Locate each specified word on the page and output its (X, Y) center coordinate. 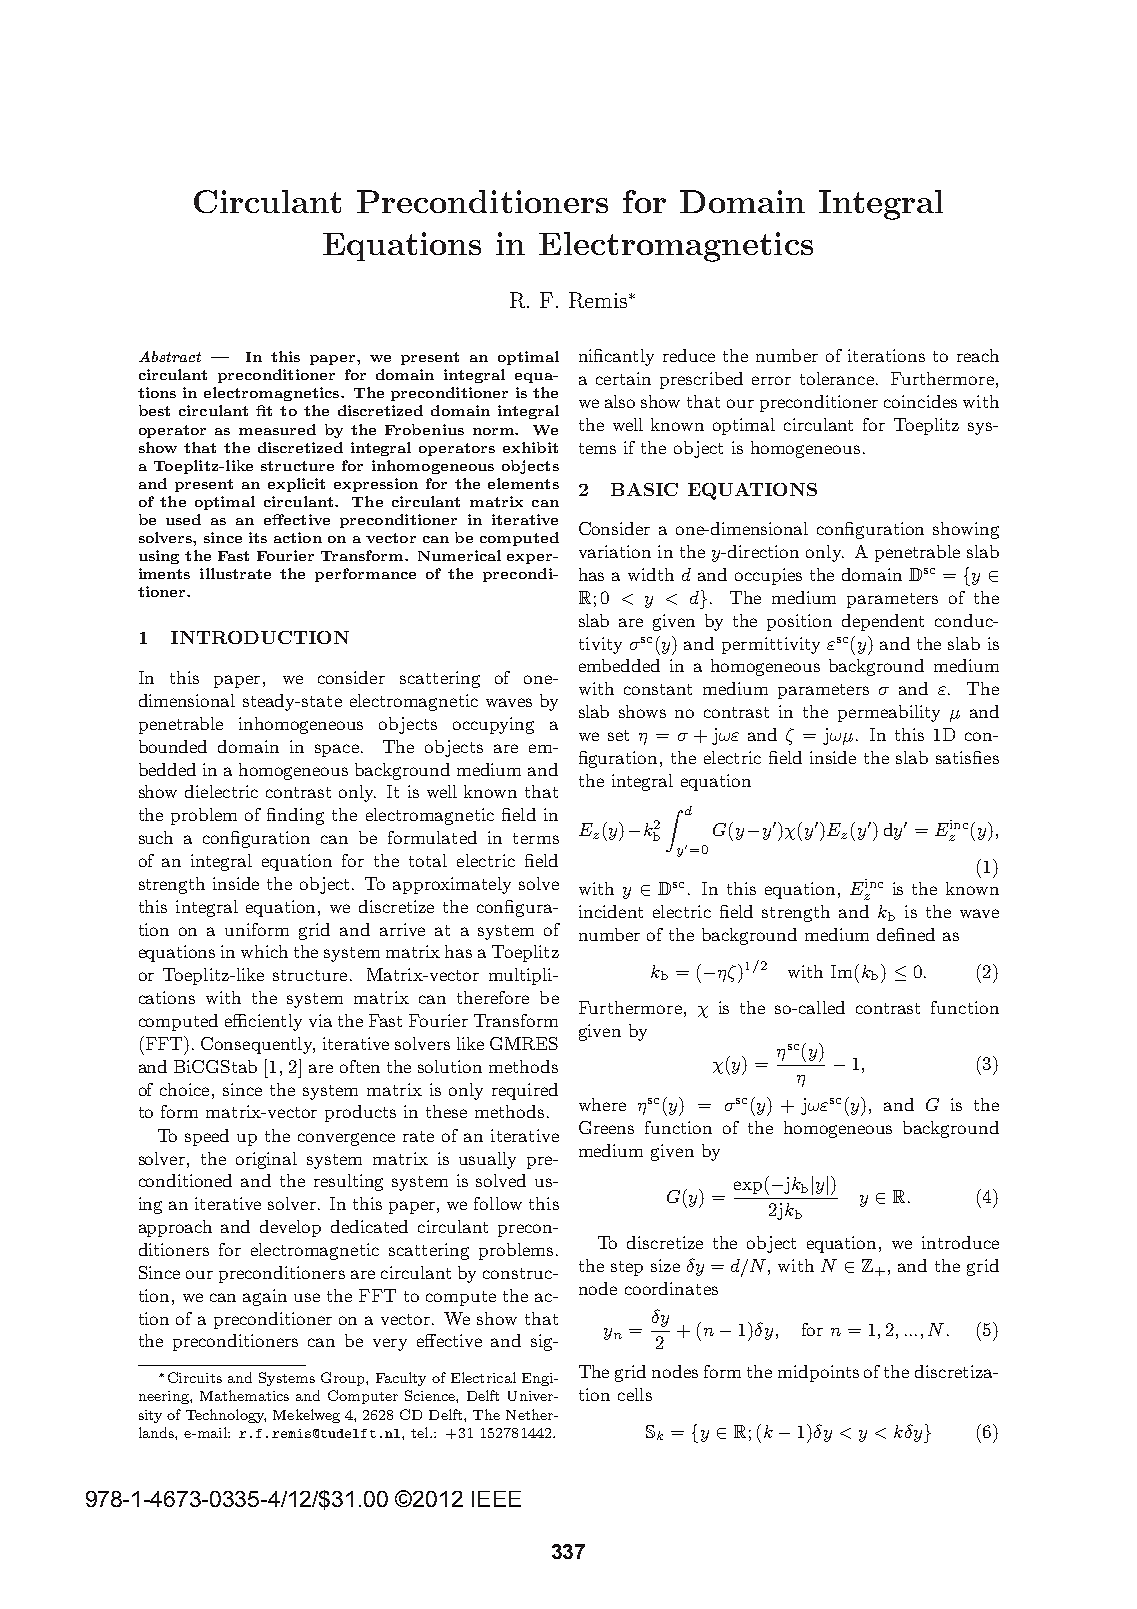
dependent (883, 622)
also (620, 401)
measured (277, 429)
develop (290, 1228)
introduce (960, 1242)
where (602, 1104)
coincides (920, 401)
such (156, 837)
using (159, 557)
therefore (493, 997)
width (651, 574)
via (320, 1020)
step (627, 1268)
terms (536, 838)
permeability (889, 713)
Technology (226, 1416)
